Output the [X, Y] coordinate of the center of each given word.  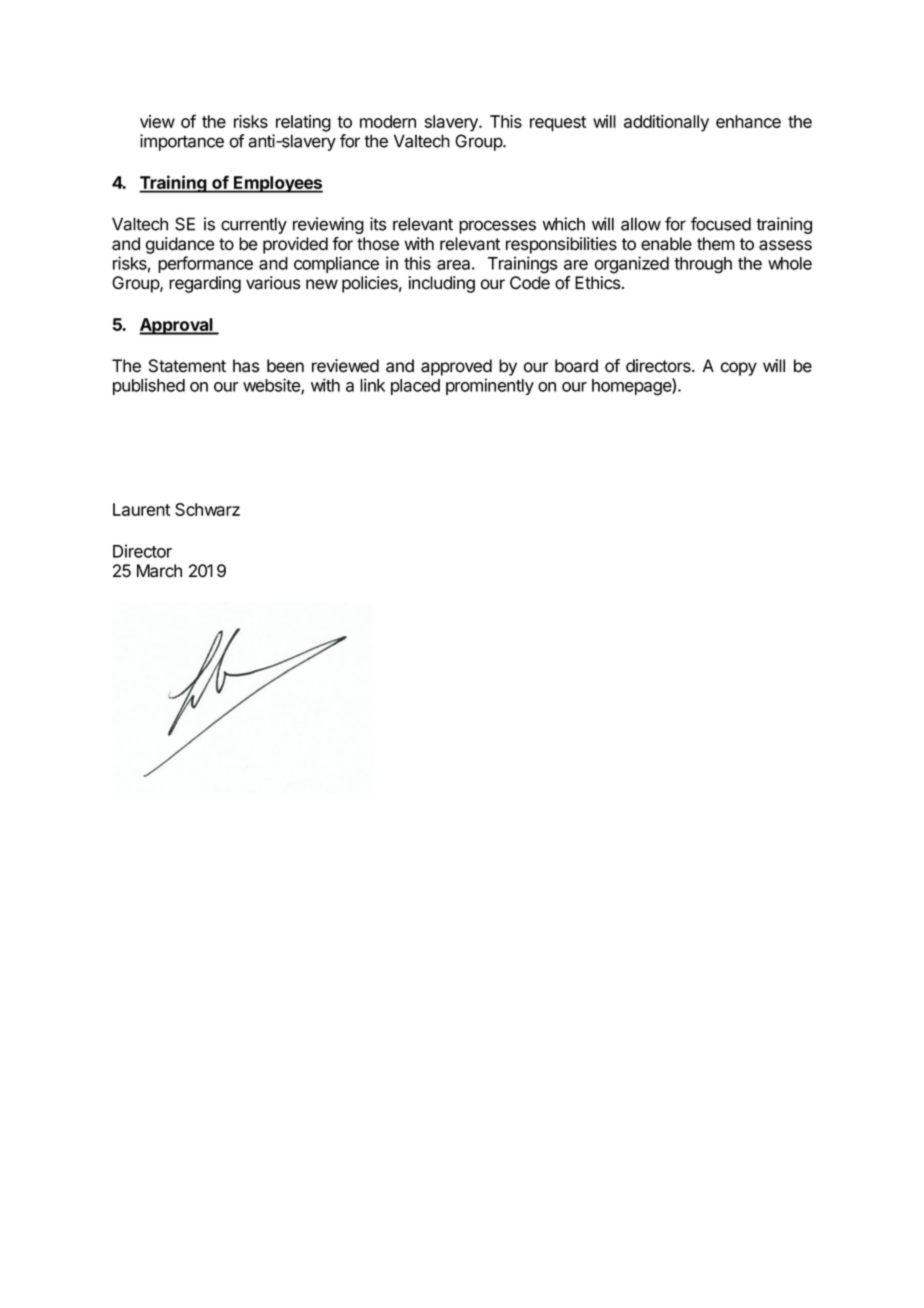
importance [182, 142]
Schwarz [207, 509]
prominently [490, 386]
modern [388, 121]
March [159, 571]
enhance [748, 121]
